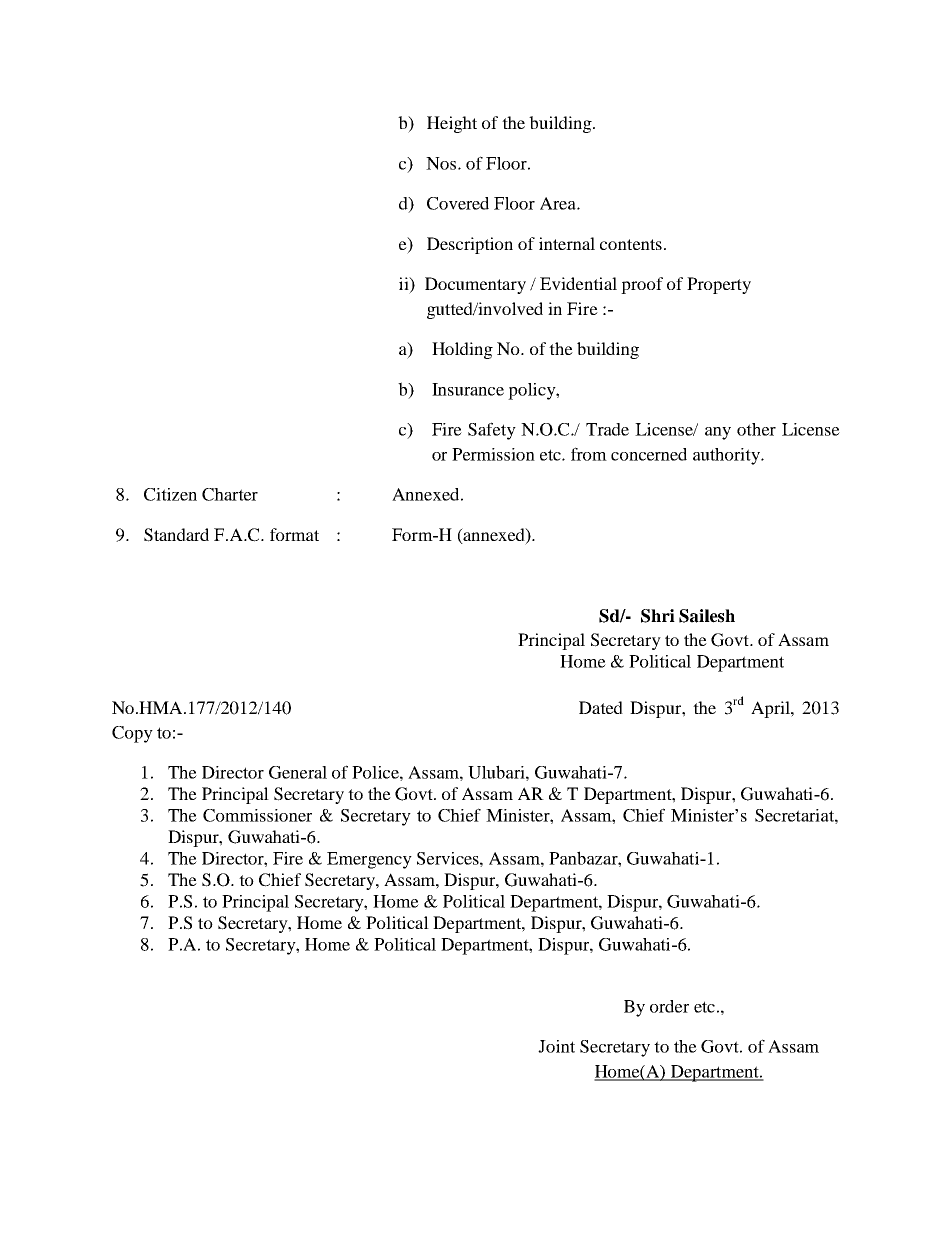 The width and height of the screenshot is (952, 1233). Describe the element at coordinates (176, 535) in the screenshot. I see `Standard` at that location.
